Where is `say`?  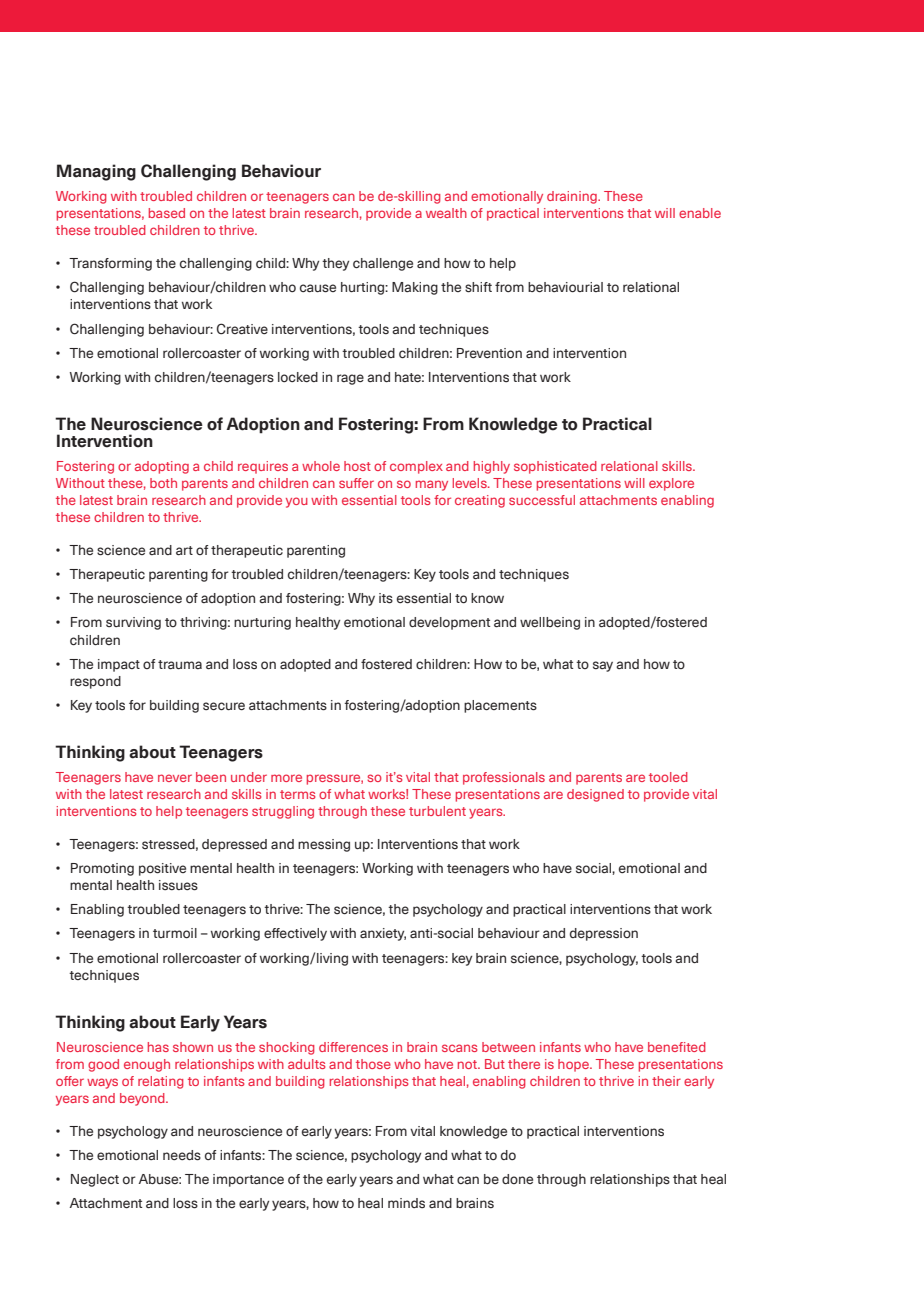
say is located at coordinates (603, 666).
